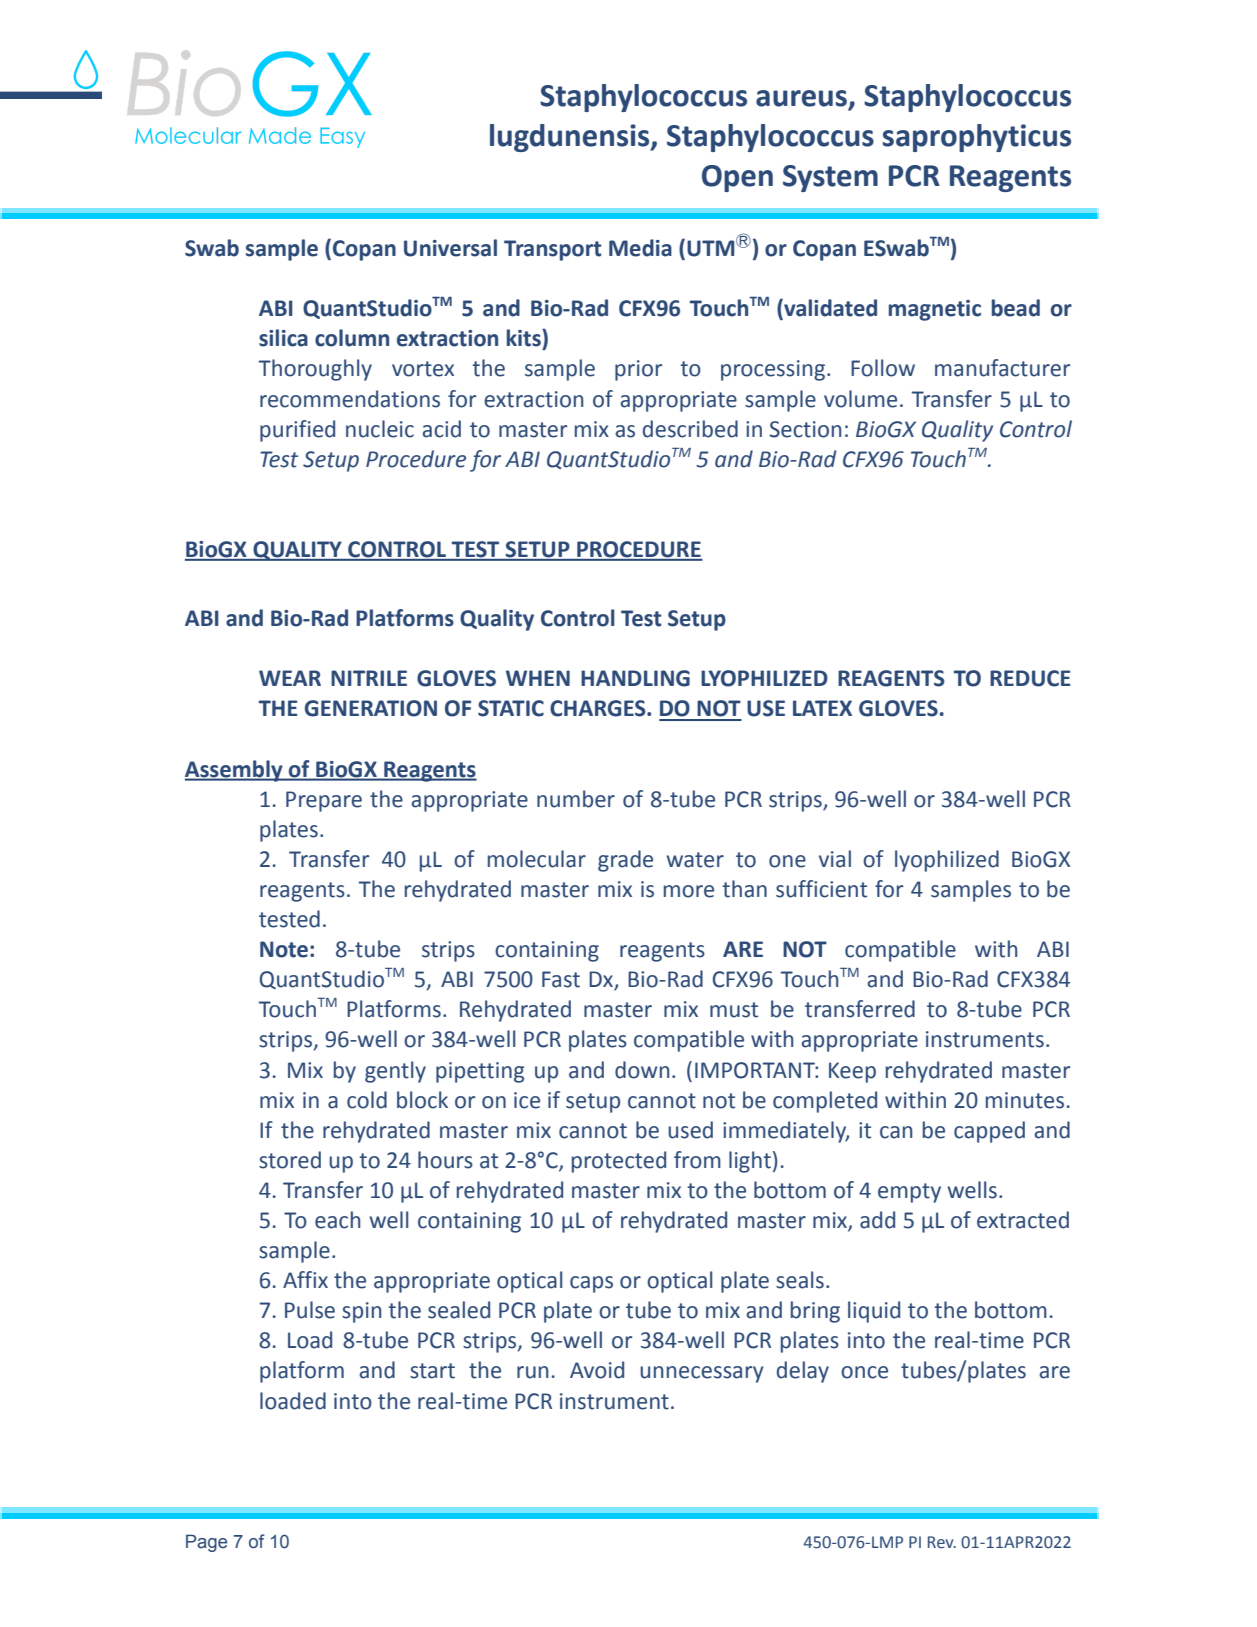 The height and width of the page is (1627, 1257). What do you see at coordinates (821, 889) in the page?
I see `sufficient` at bounding box center [821, 889].
